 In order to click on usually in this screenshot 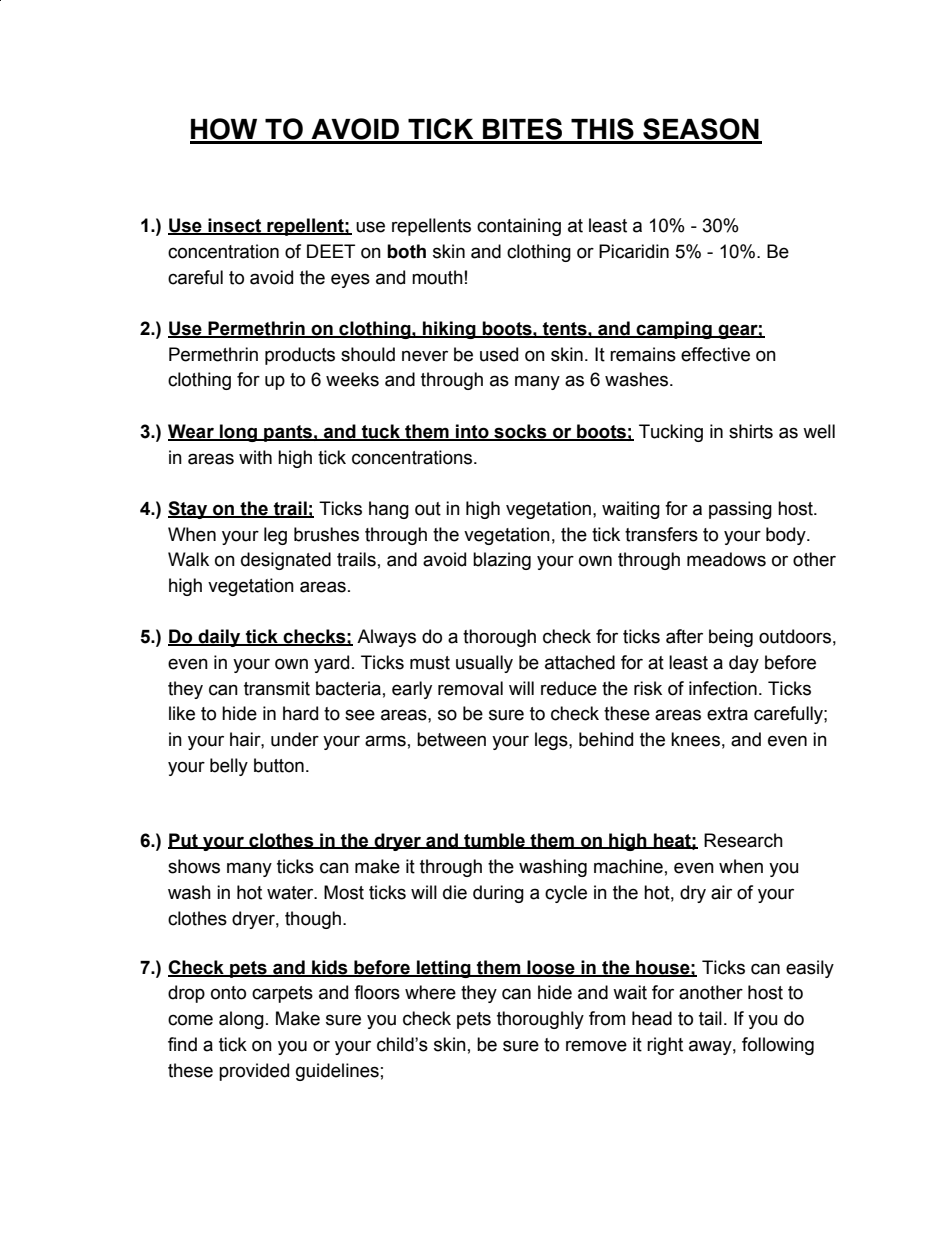, I will do `click(484, 664)`.
